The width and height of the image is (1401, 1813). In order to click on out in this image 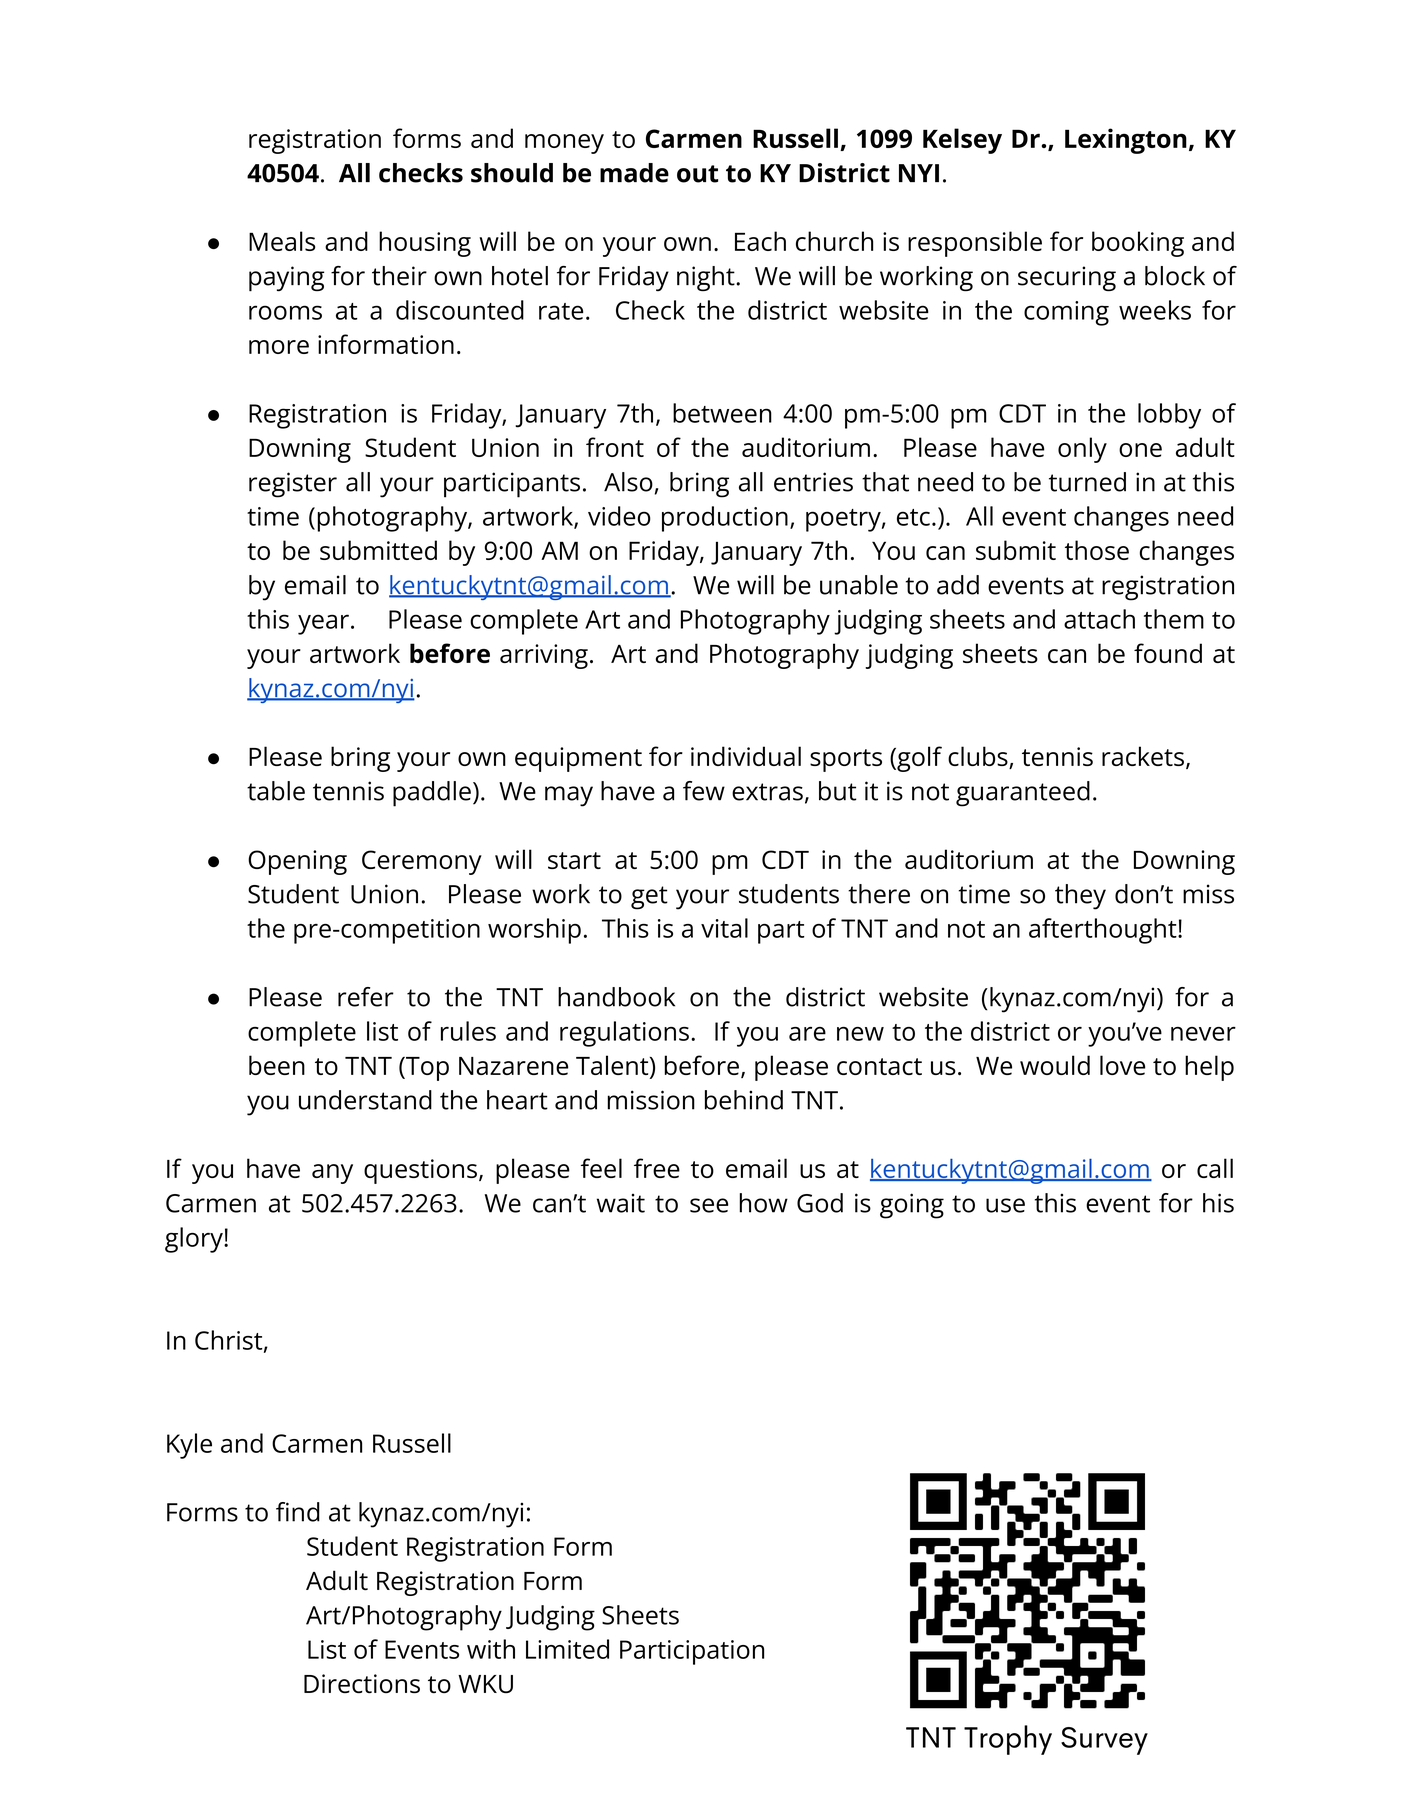, I will do `click(697, 174)`.
